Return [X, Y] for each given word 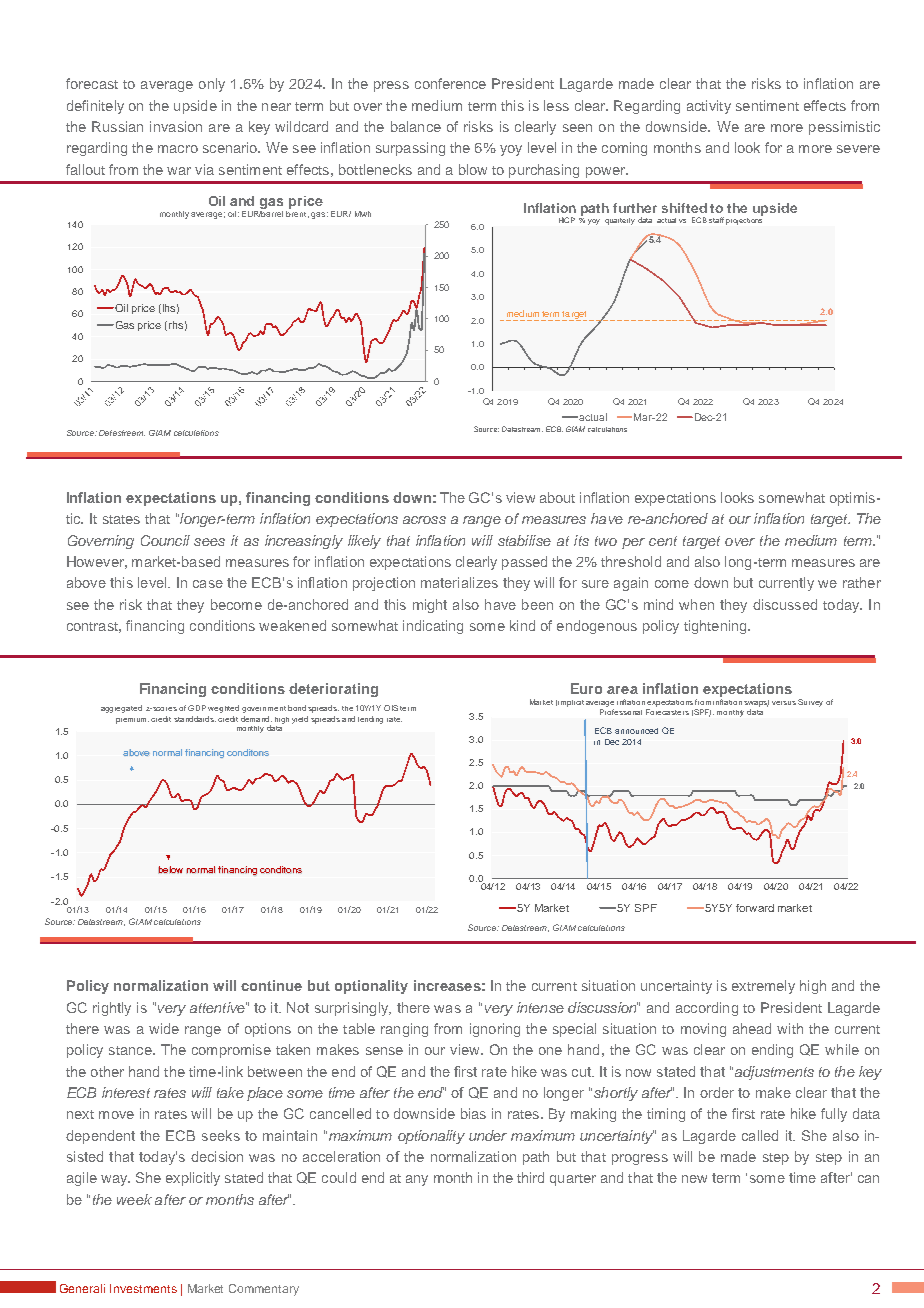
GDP [197, 708]
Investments [143, 1288]
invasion [176, 126]
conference [450, 83]
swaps [756, 703]
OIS [391, 708]
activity [709, 107]
